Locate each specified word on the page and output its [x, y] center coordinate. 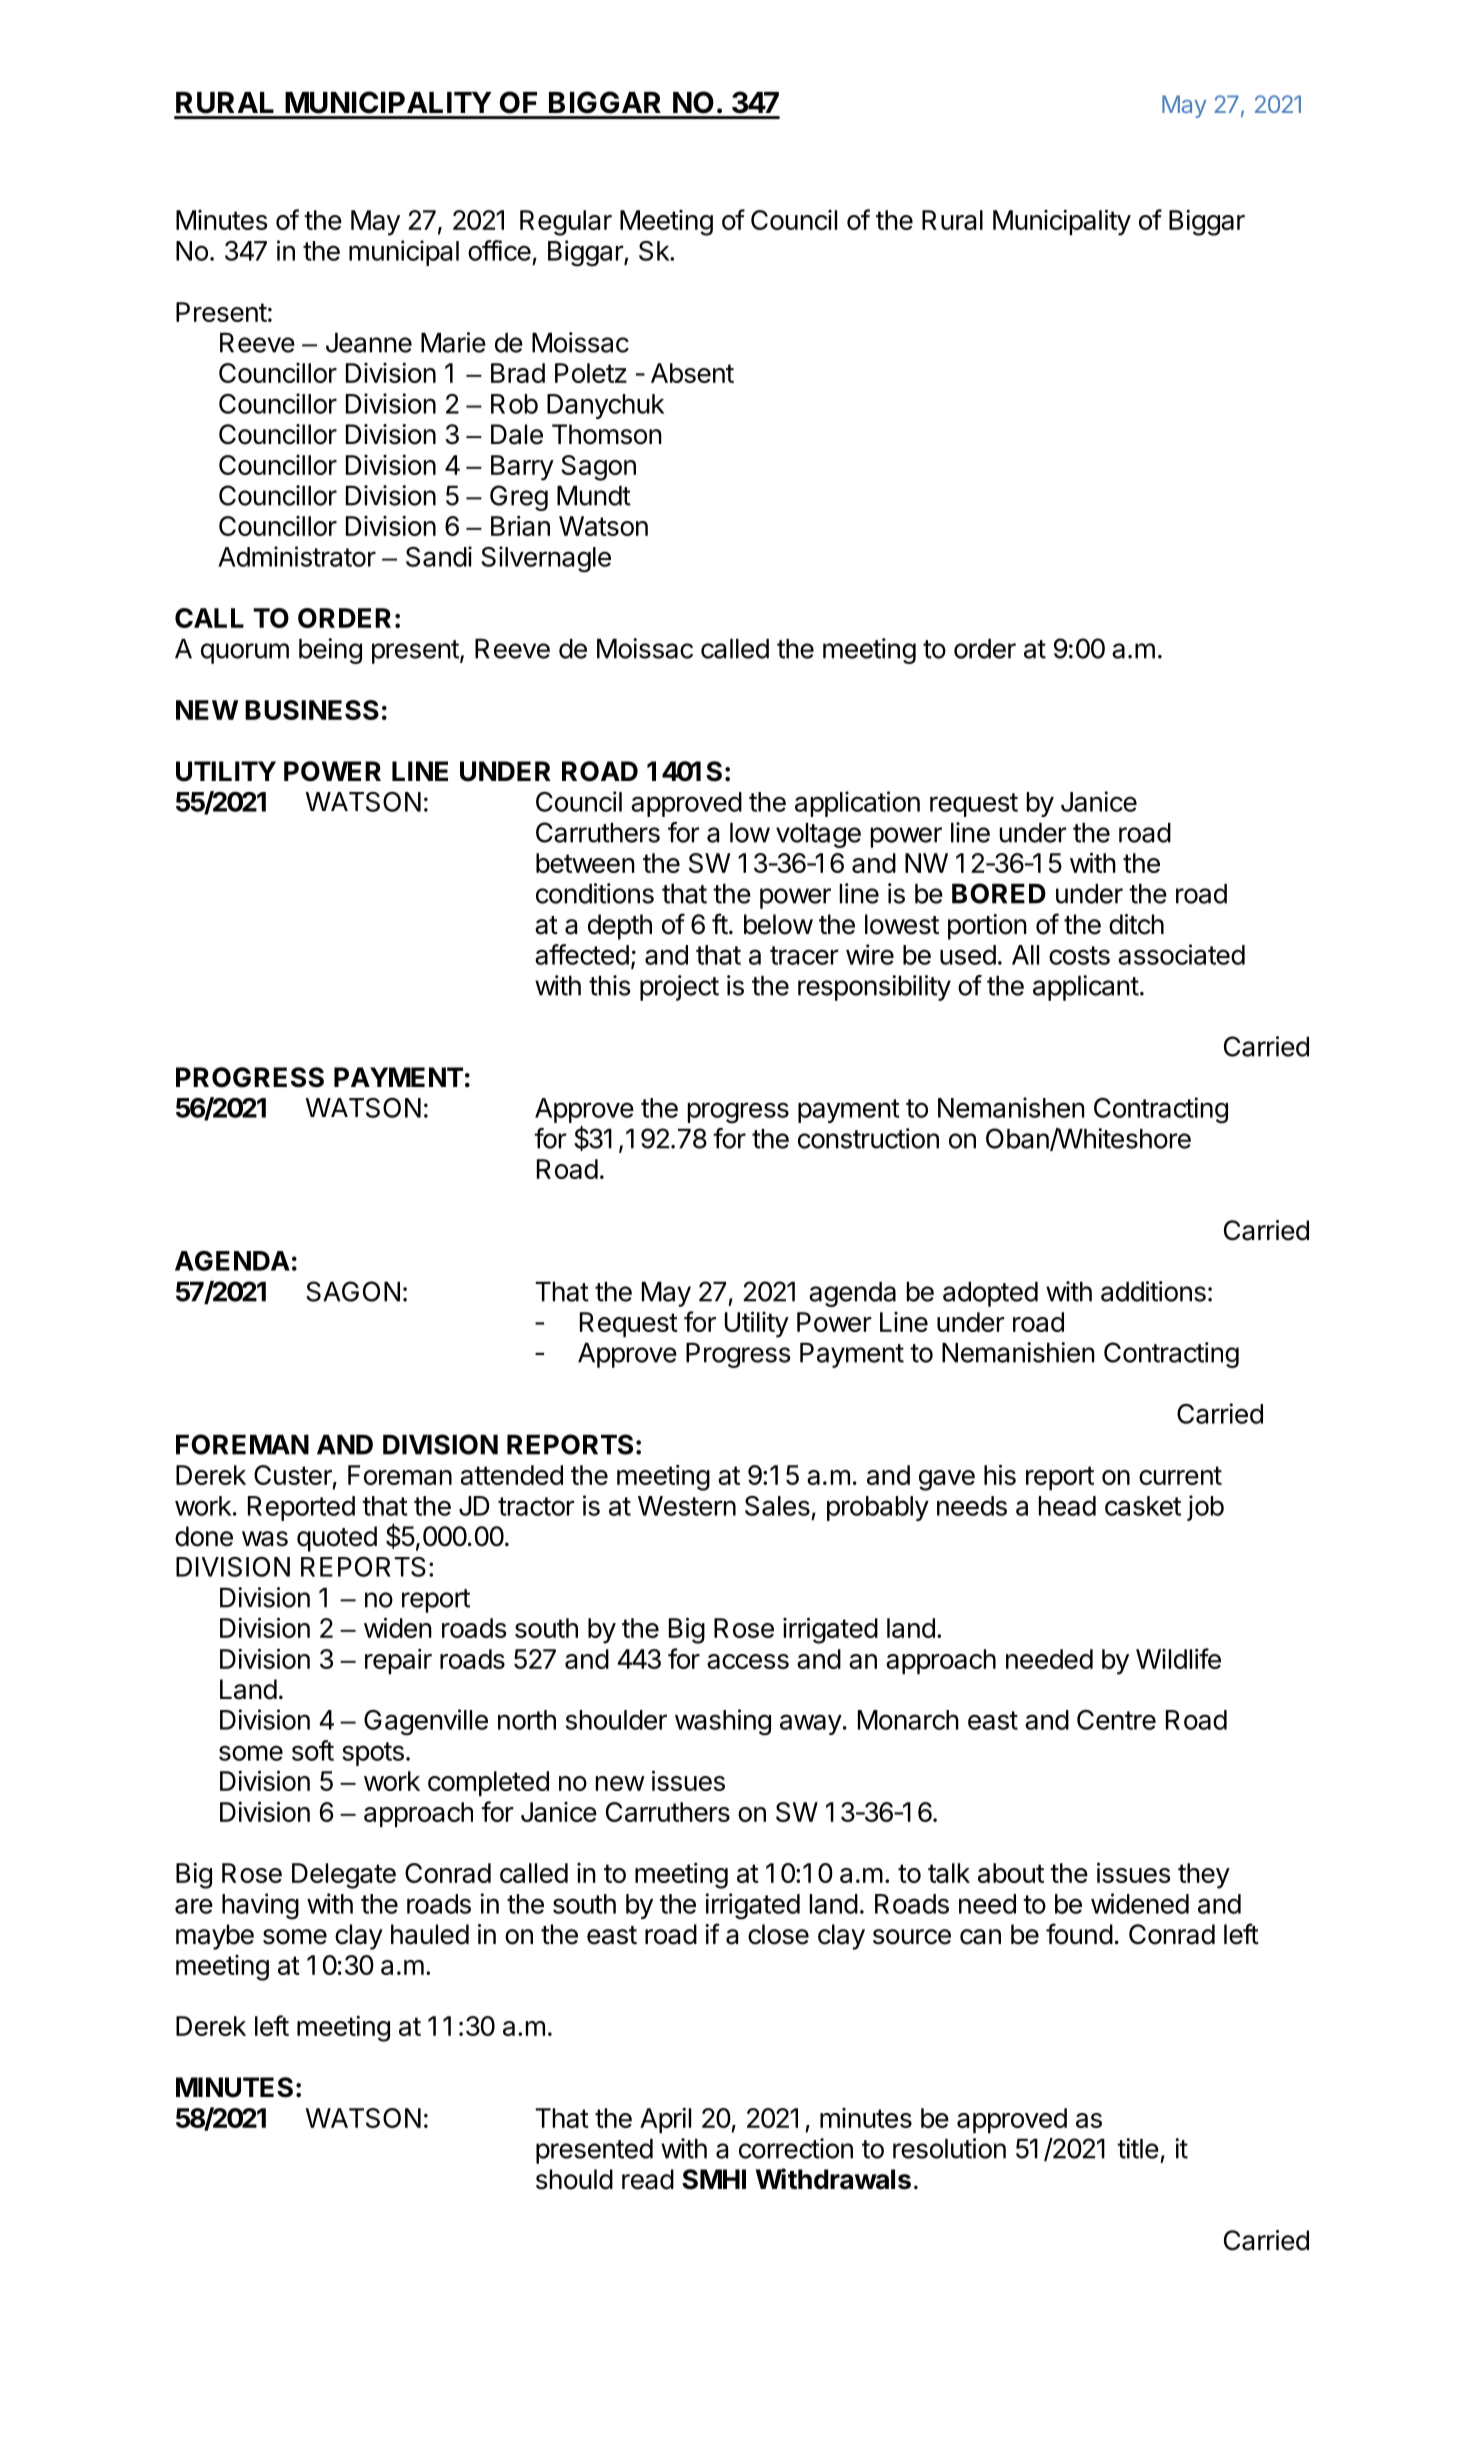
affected [582, 954]
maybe [215, 1937]
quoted [337, 1539]
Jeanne [369, 343]
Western [687, 1506]
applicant [1086, 988]
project [679, 988]
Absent [692, 373]
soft [313, 1750]
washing [723, 1722]
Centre [1116, 1720]
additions [1153, 1291]
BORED [999, 893]
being [330, 651]
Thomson [607, 434]
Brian [520, 525]
